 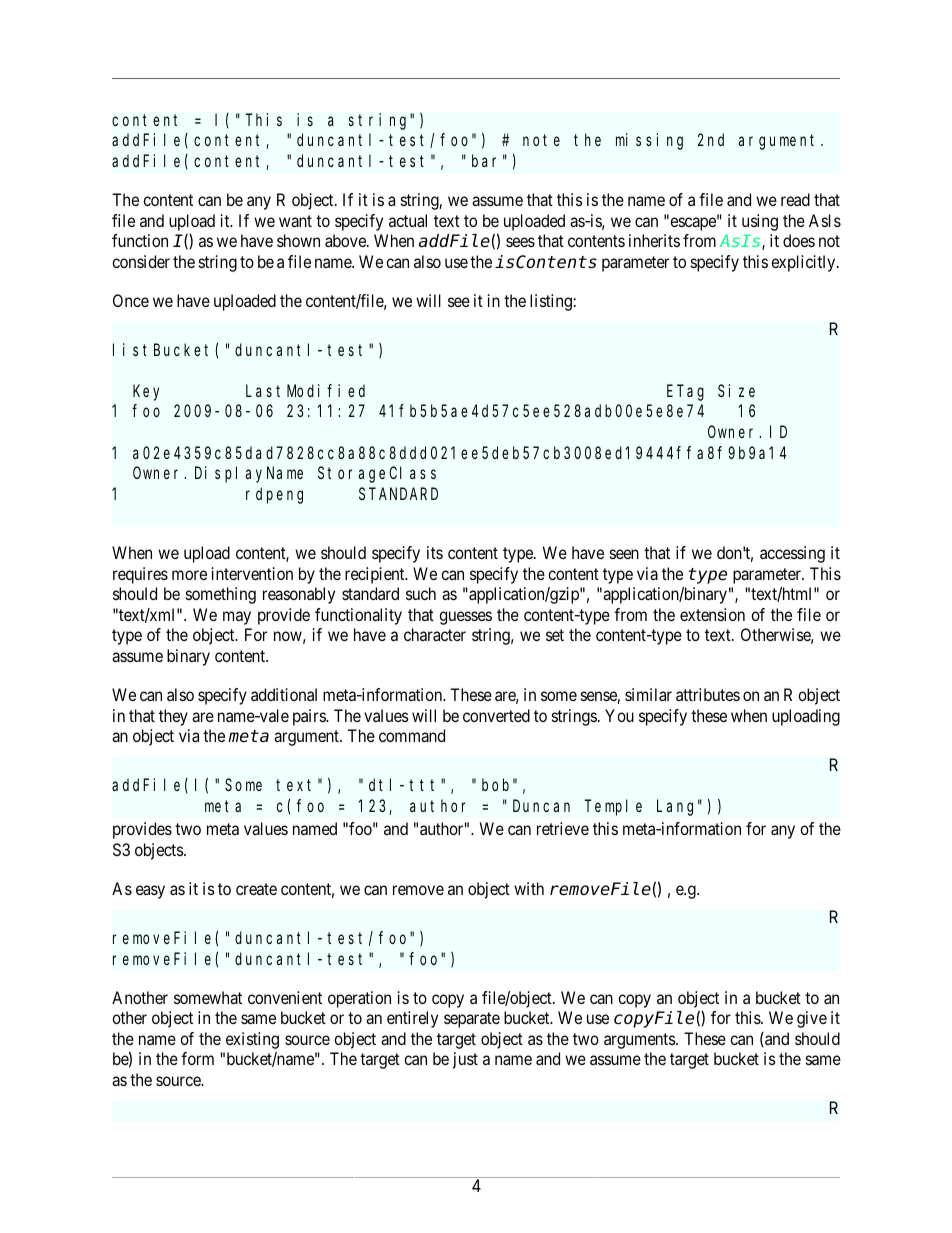 What do you see at coordinates (256, 889) in the screenshot?
I see `create` at bounding box center [256, 889].
